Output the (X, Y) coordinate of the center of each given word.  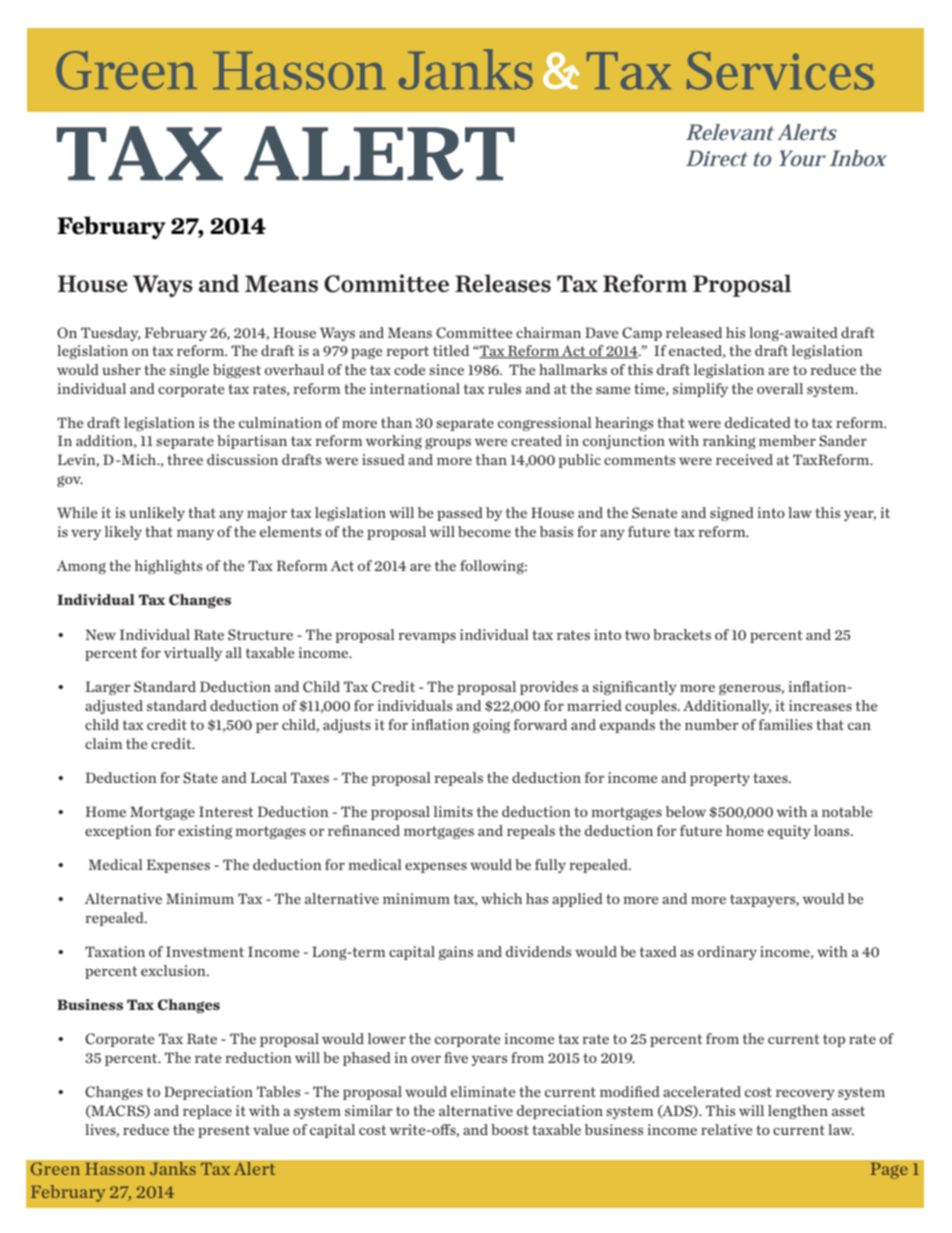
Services (780, 71)
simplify (700, 390)
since (446, 369)
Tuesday (111, 334)
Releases (503, 283)
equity (789, 832)
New (100, 634)
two (637, 635)
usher (121, 369)
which (501, 898)
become (484, 531)
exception (118, 832)
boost (510, 1129)
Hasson (115, 1169)
